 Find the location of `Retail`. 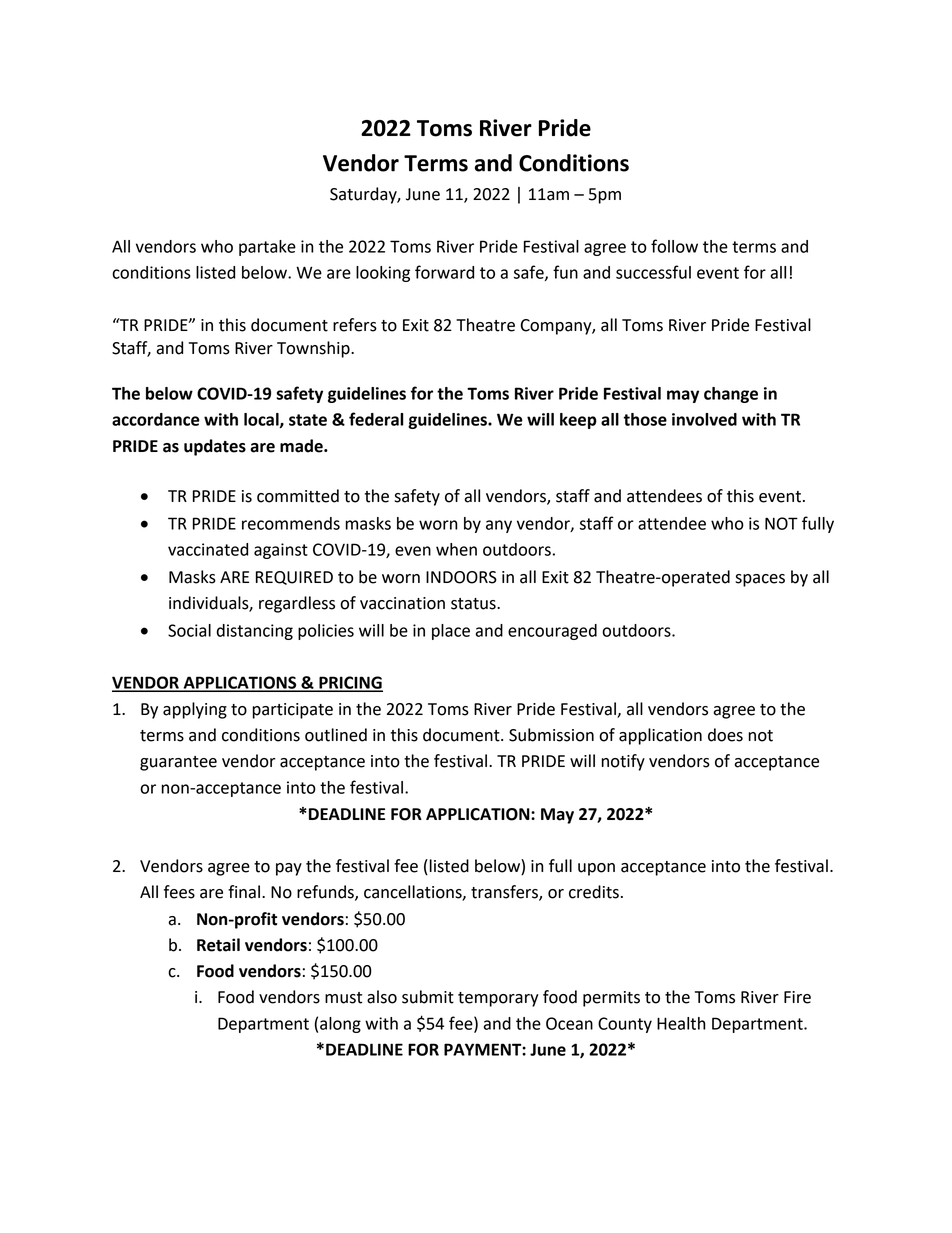

Retail is located at coordinates (218, 945).
